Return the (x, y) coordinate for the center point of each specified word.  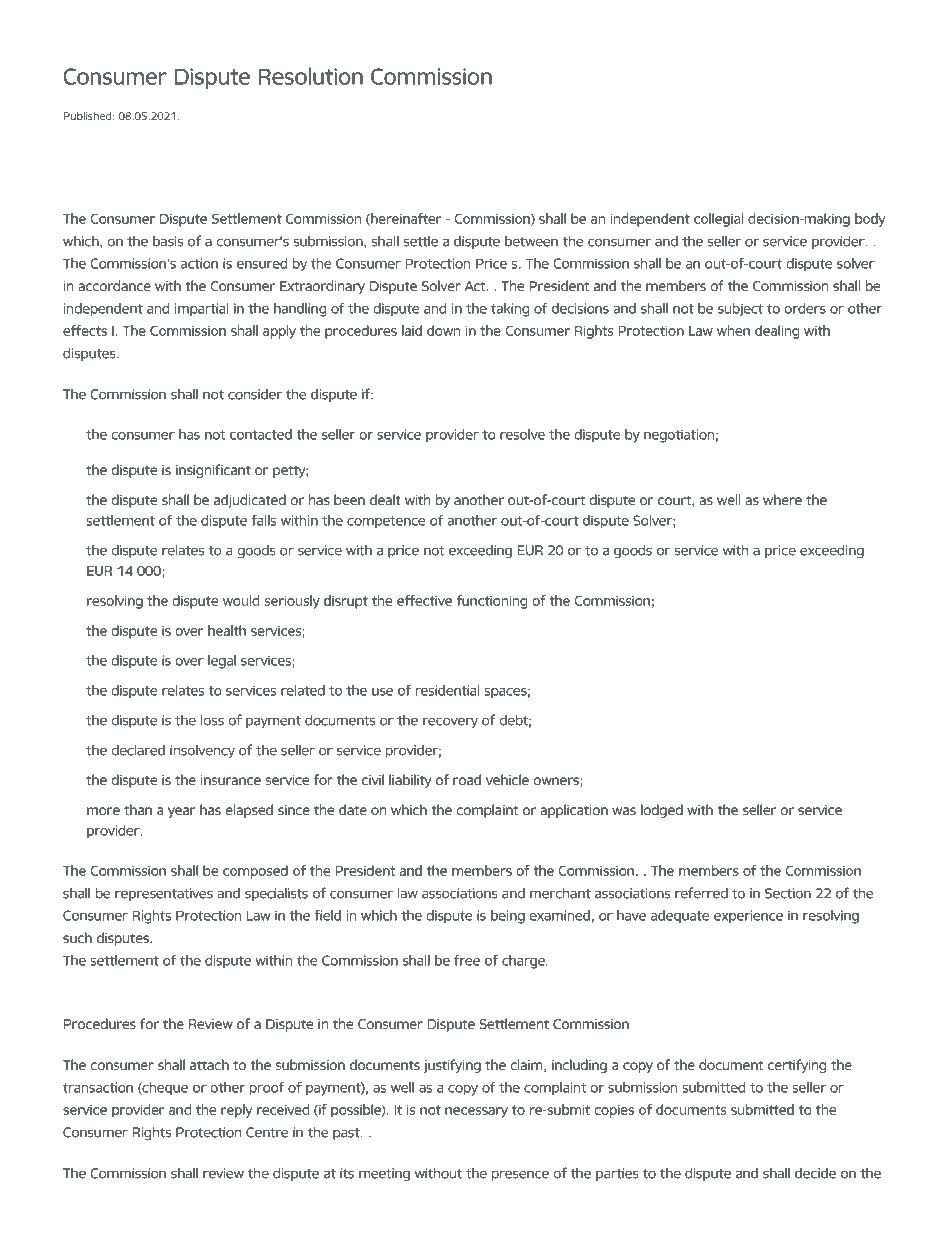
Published (89, 115)
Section (788, 893)
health (227, 630)
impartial (201, 309)
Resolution (310, 76)
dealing (777, 332)
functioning (491, 602)
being (508, 917)
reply (237, 1111)
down (443, 330)
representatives (164, 894)
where (782, 499)
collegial (718, 220)
